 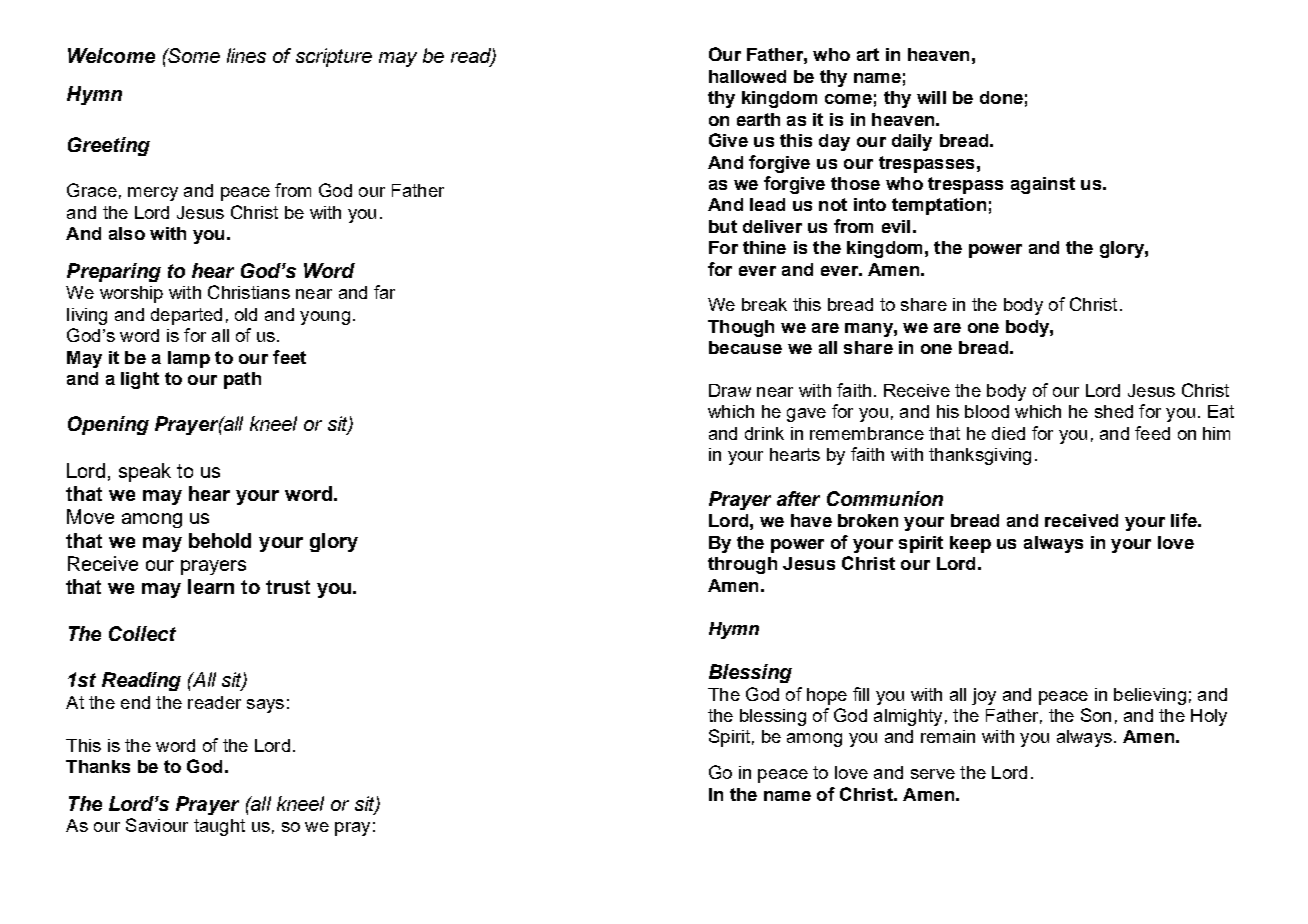 I want to click on done, so click(x=1001, y=97).
